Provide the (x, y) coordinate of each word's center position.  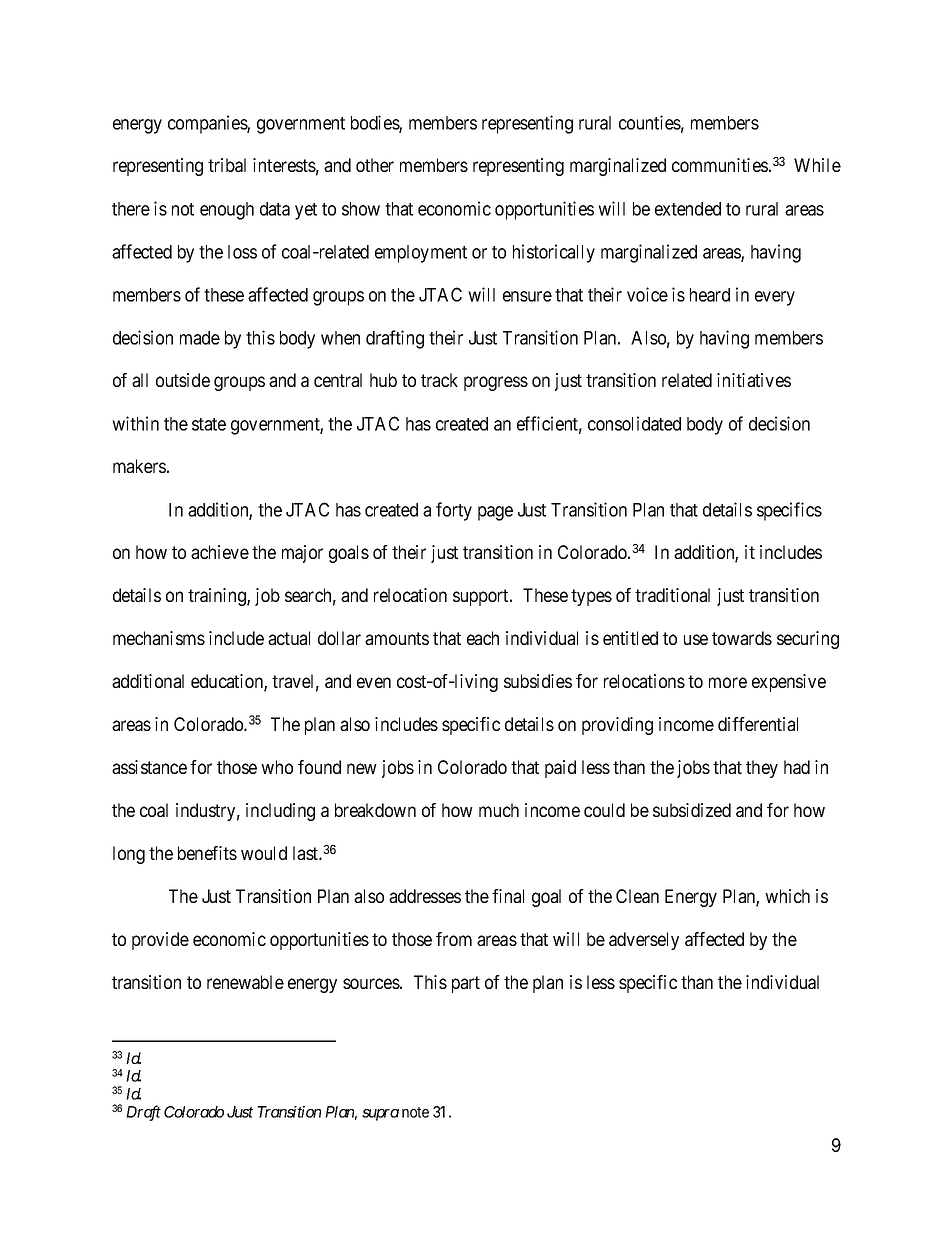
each (483, 638)
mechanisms (159, 638)
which (787, 896)
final (508, 896)
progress (496, 383)
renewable (245, 982)
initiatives (754, 380)
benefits (207, 853)
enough (227, 211)
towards (742, 638)
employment (421, 254)
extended (688, 209)
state (209, 424)
